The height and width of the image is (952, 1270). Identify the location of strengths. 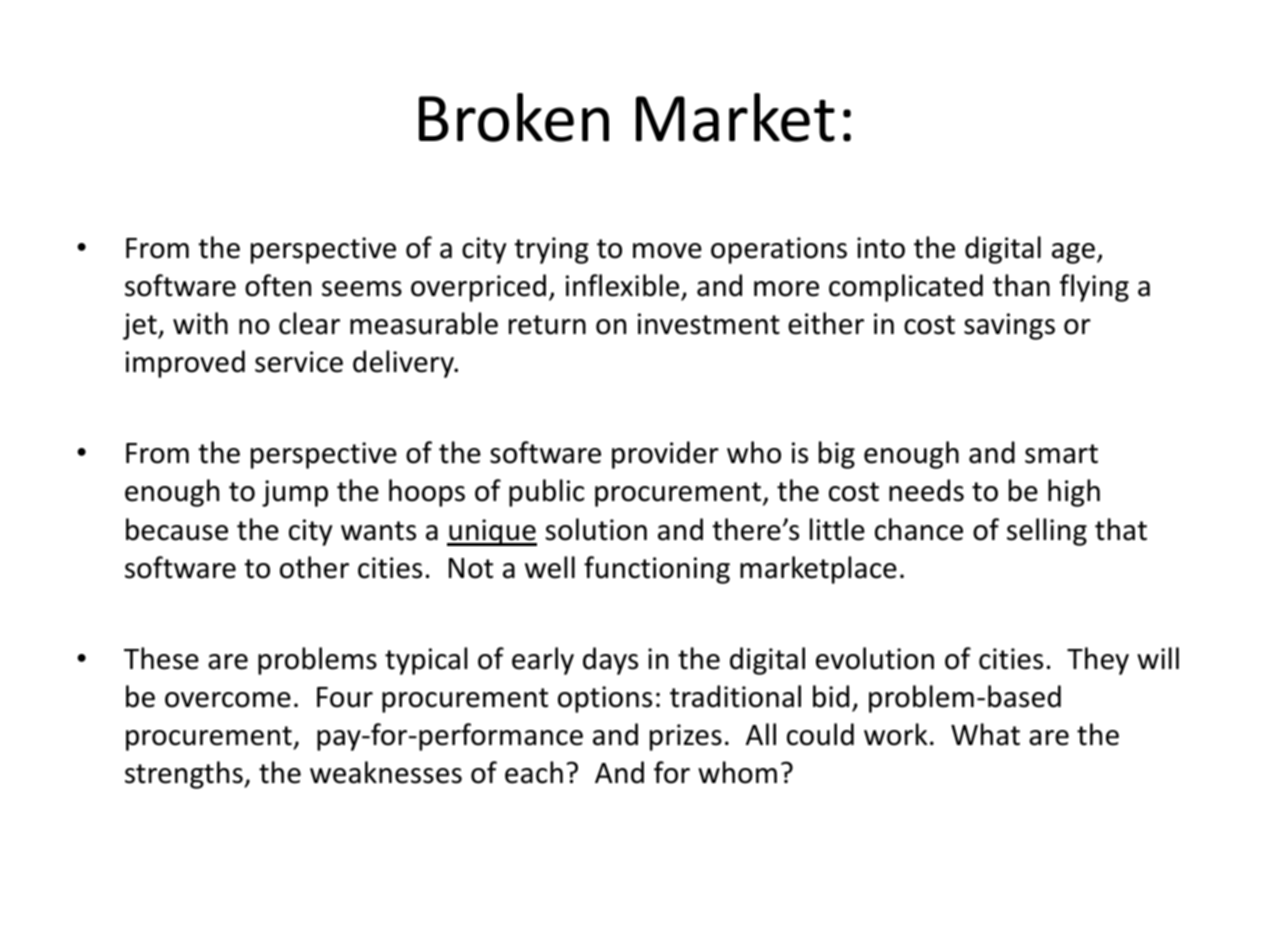
(185, 775).
